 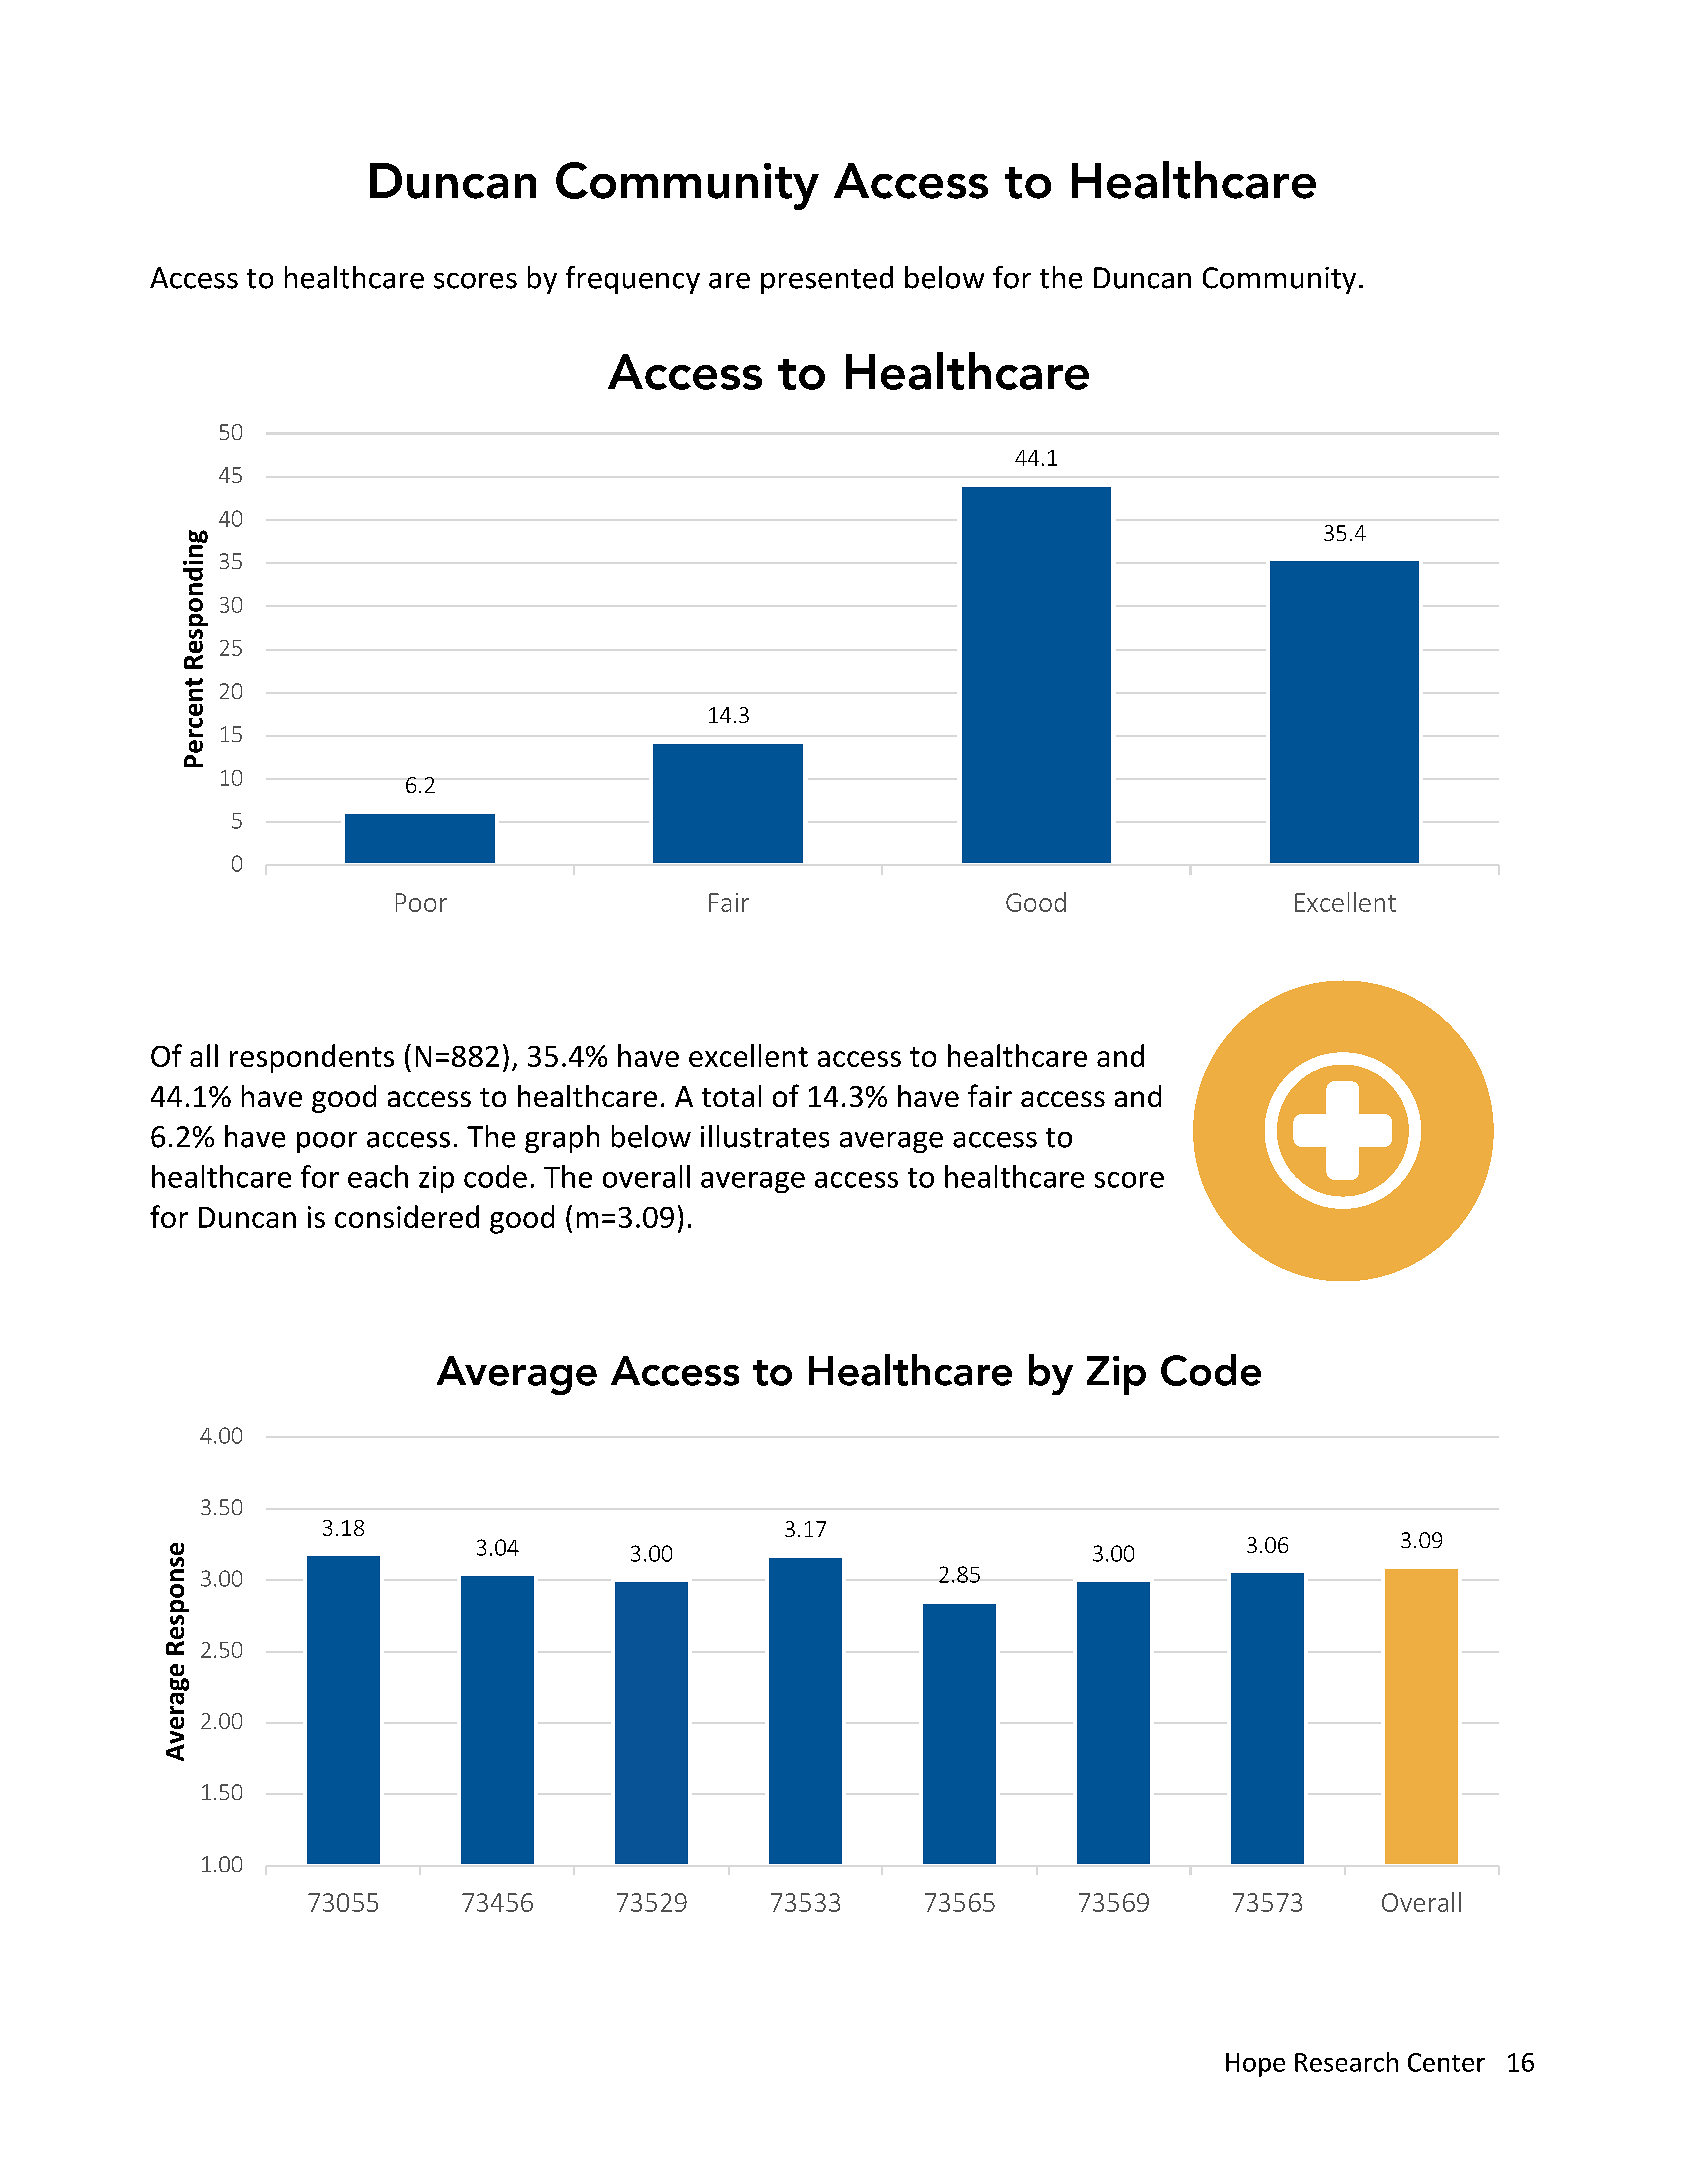 What do you see at coordinates (633, 280) in the image?
I see `frequency` at bounding box center [633, 280].
